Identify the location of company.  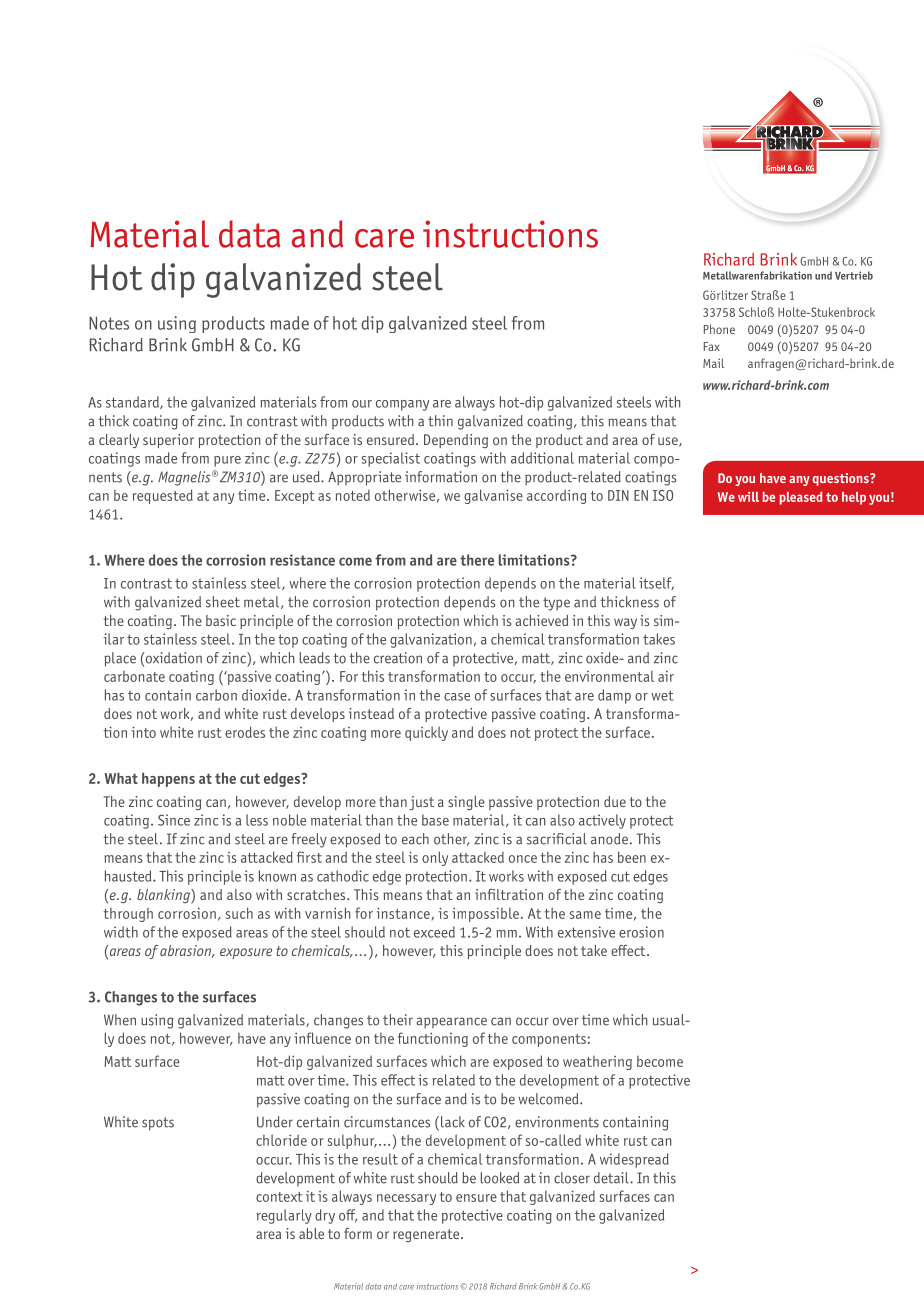
(402, 405).
